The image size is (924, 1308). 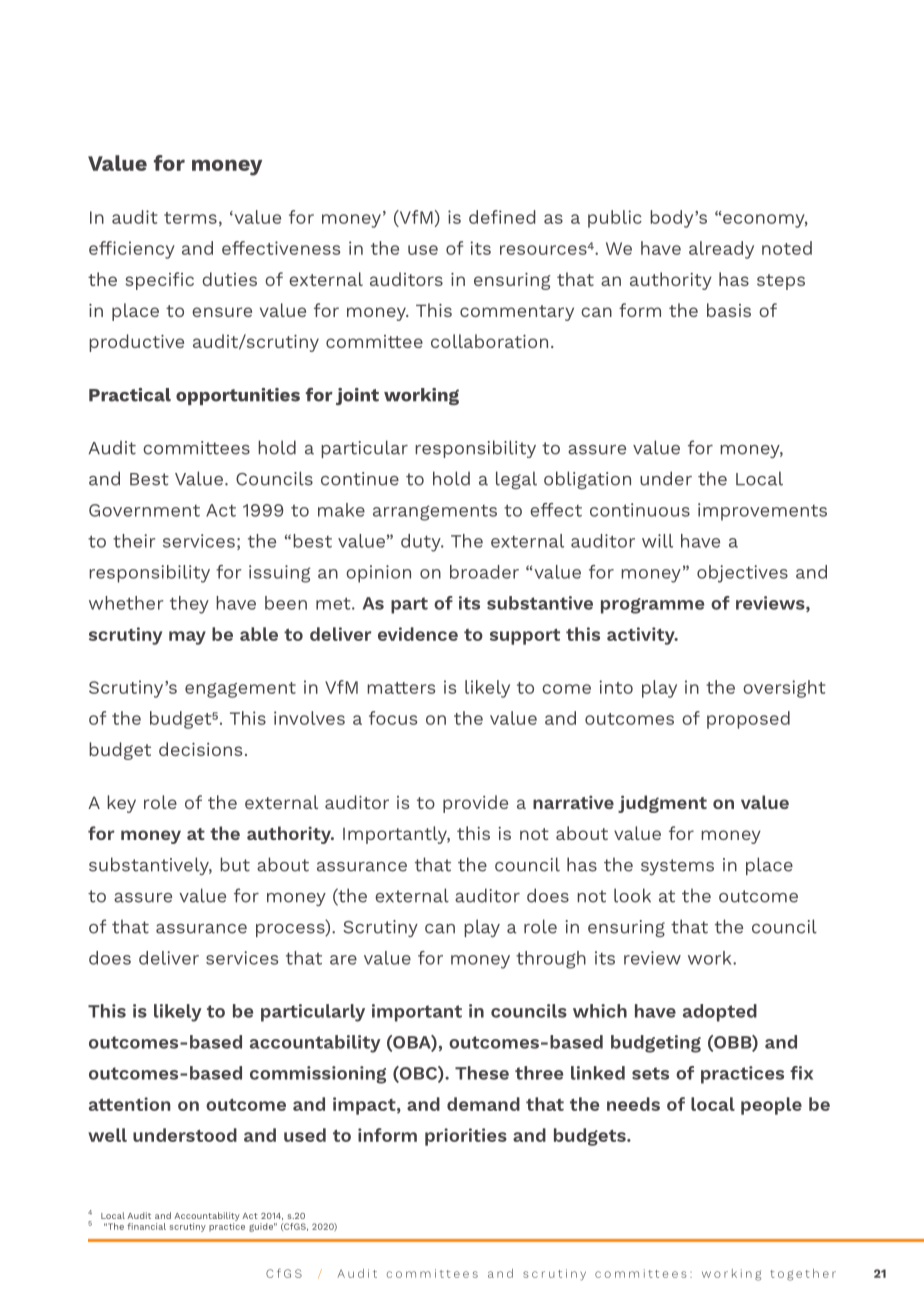 What do you see at coordinates (146, 1226) in the screenshot?
I see `financial` at bounding box center [146, 1226].
